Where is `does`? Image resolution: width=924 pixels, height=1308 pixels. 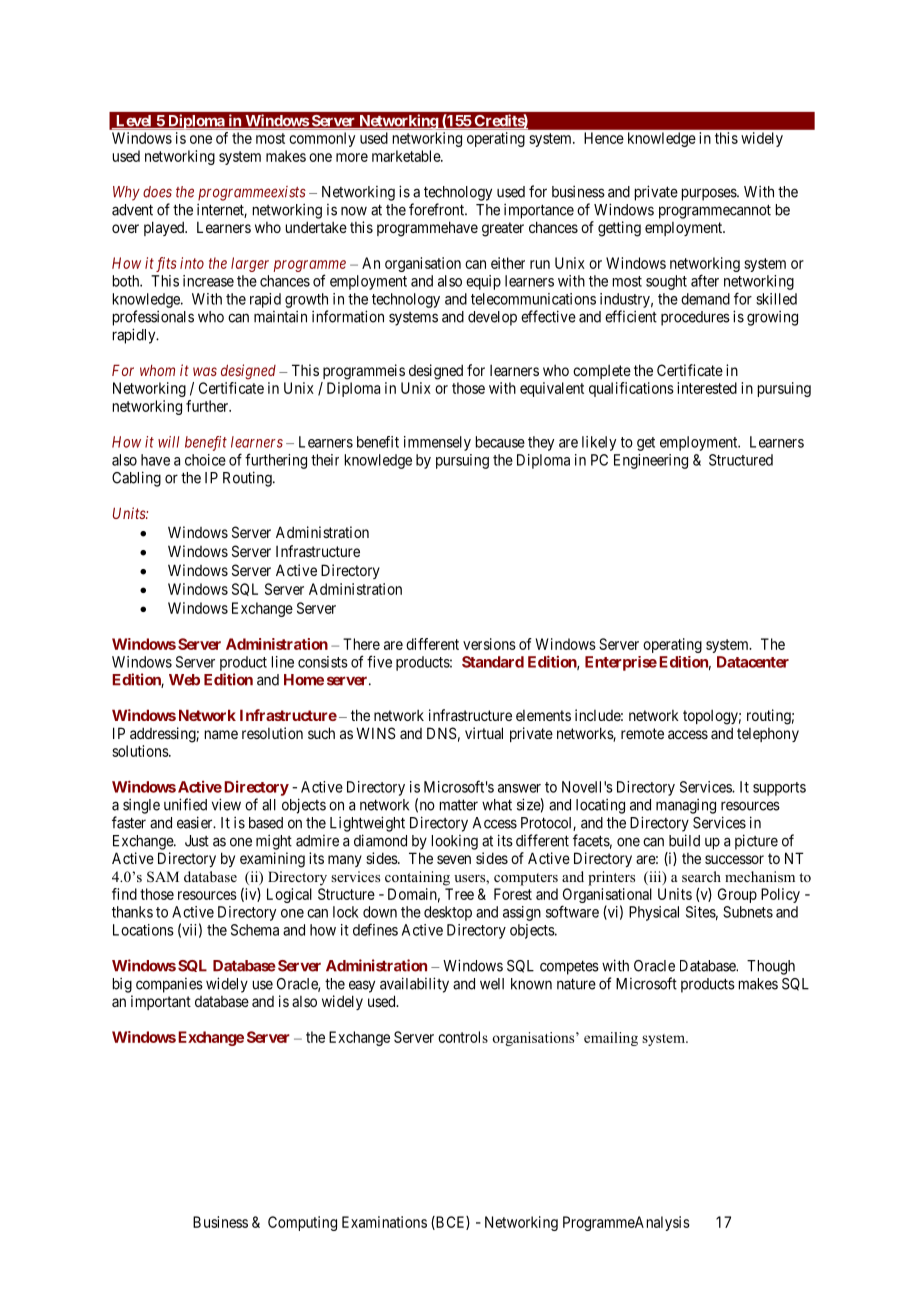
does is located at coordinates (157, 192).
